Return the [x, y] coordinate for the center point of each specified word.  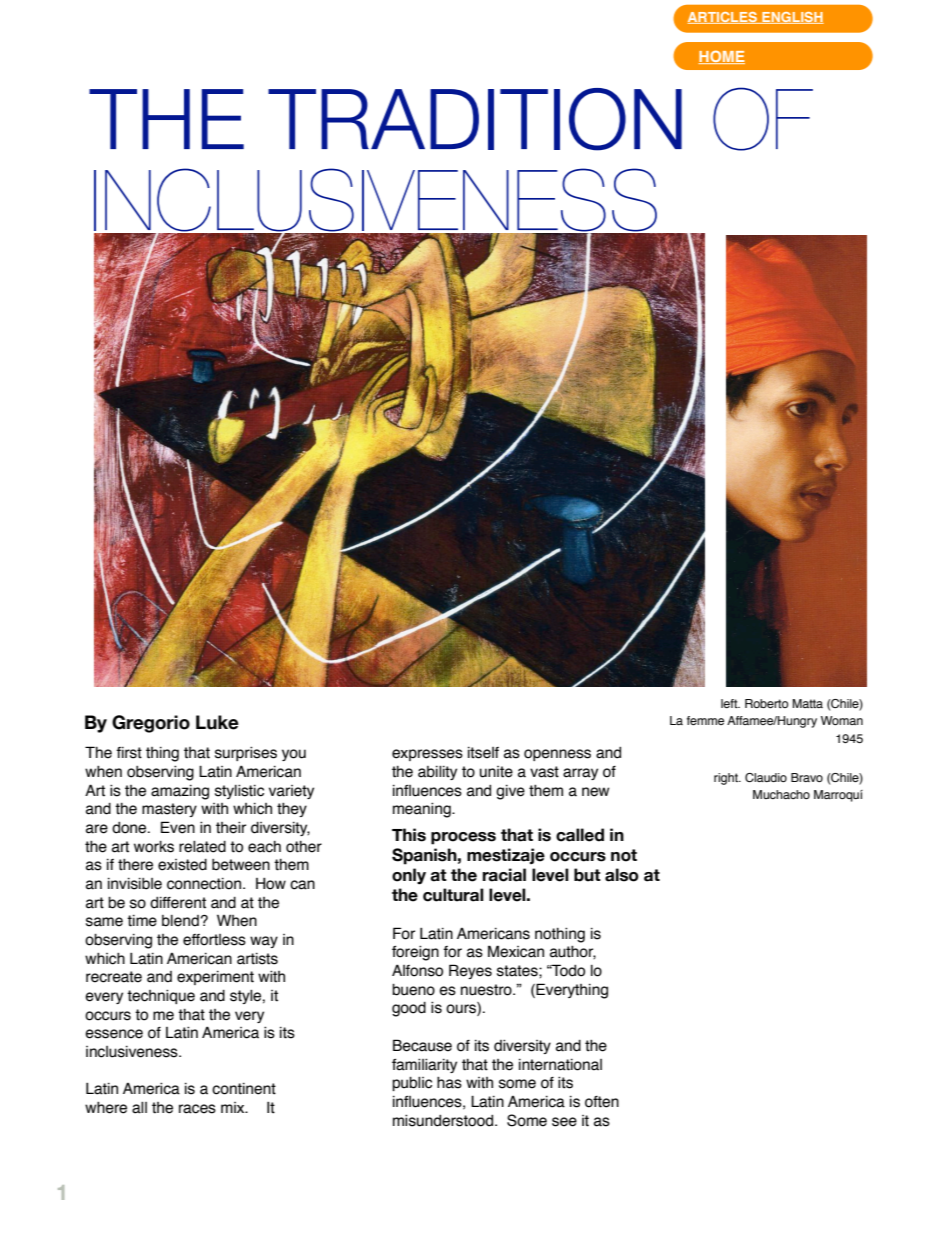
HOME [721, 57]
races [197, 1109]
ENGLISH [792, 18]
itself [483, 753]
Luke [217, 722]
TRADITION [475, 119]
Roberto [767, 703]
